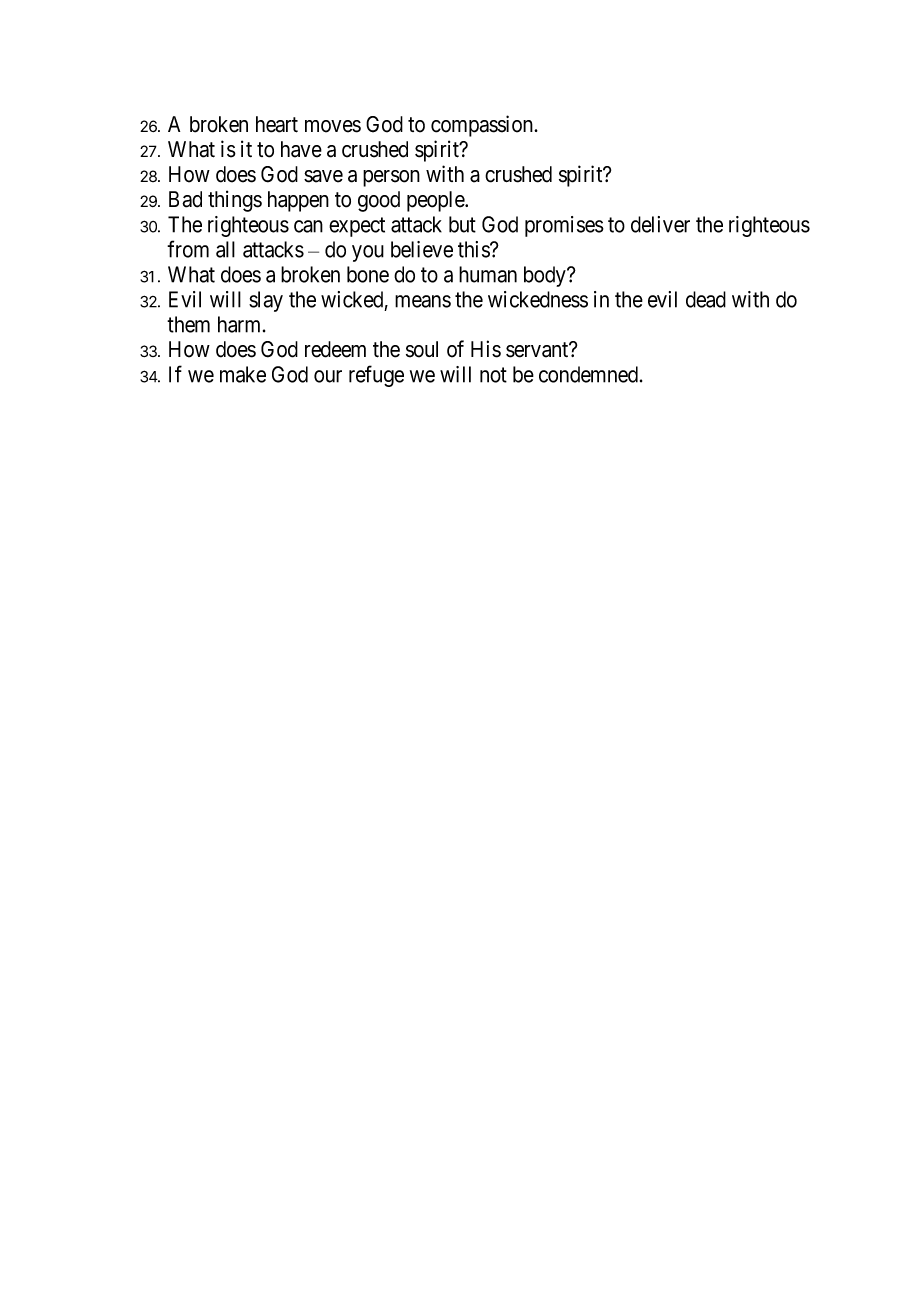 Image resolution: width=924 pixels, height=1308 pixels. I want to click on things, so click(235, 201).
